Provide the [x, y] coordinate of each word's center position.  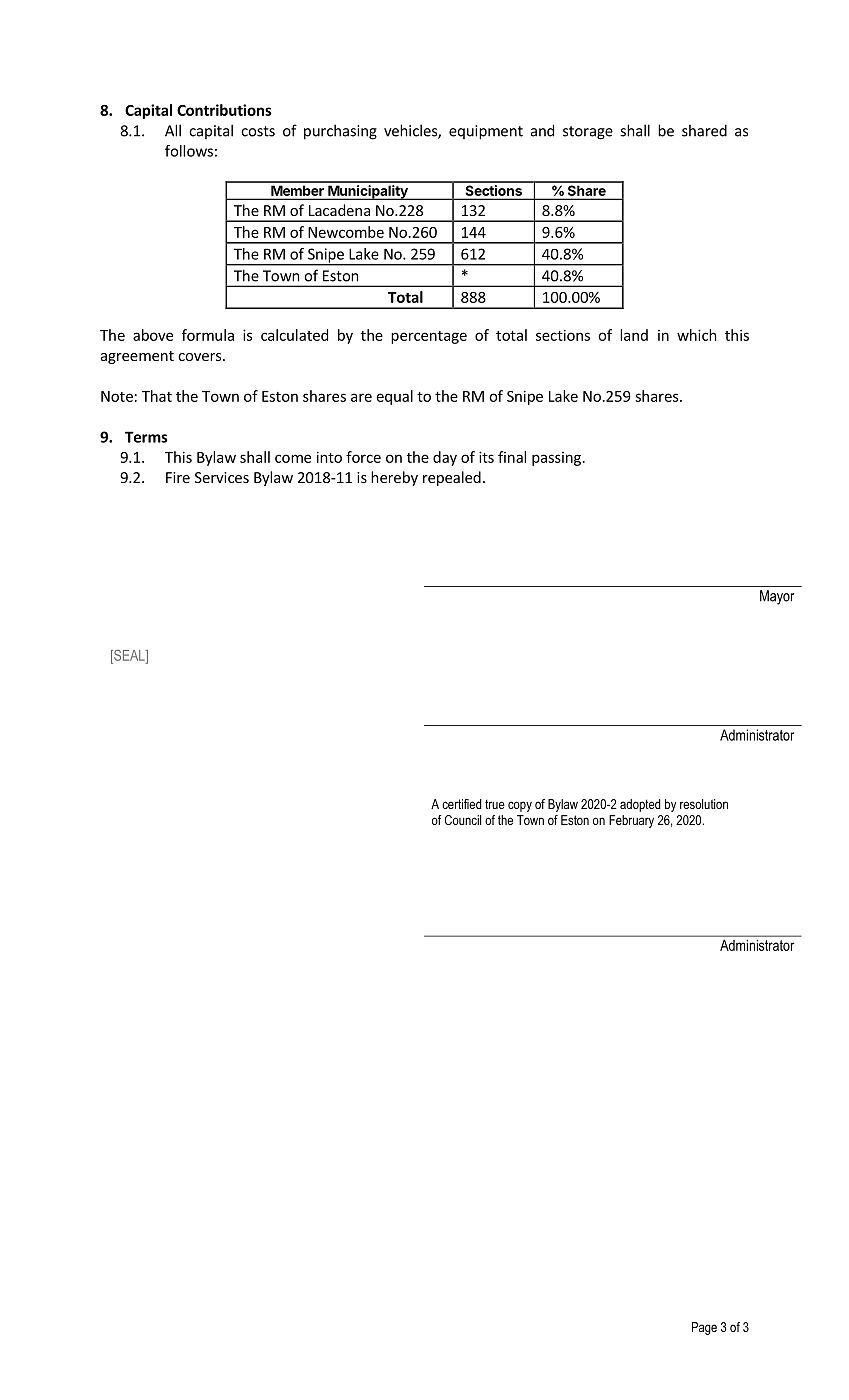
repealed [452, 478]
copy [520, 806]
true [495, 804]
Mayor [777, 597]
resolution [704, 804]
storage [588, 133]
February [631, 821]
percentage [429, 337]
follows [189, 151]
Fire [178, 477]
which [697, 335]
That [157, 396]
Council [463, 820]
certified [462, 804]
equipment [486, 132]
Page [704, 1328]
